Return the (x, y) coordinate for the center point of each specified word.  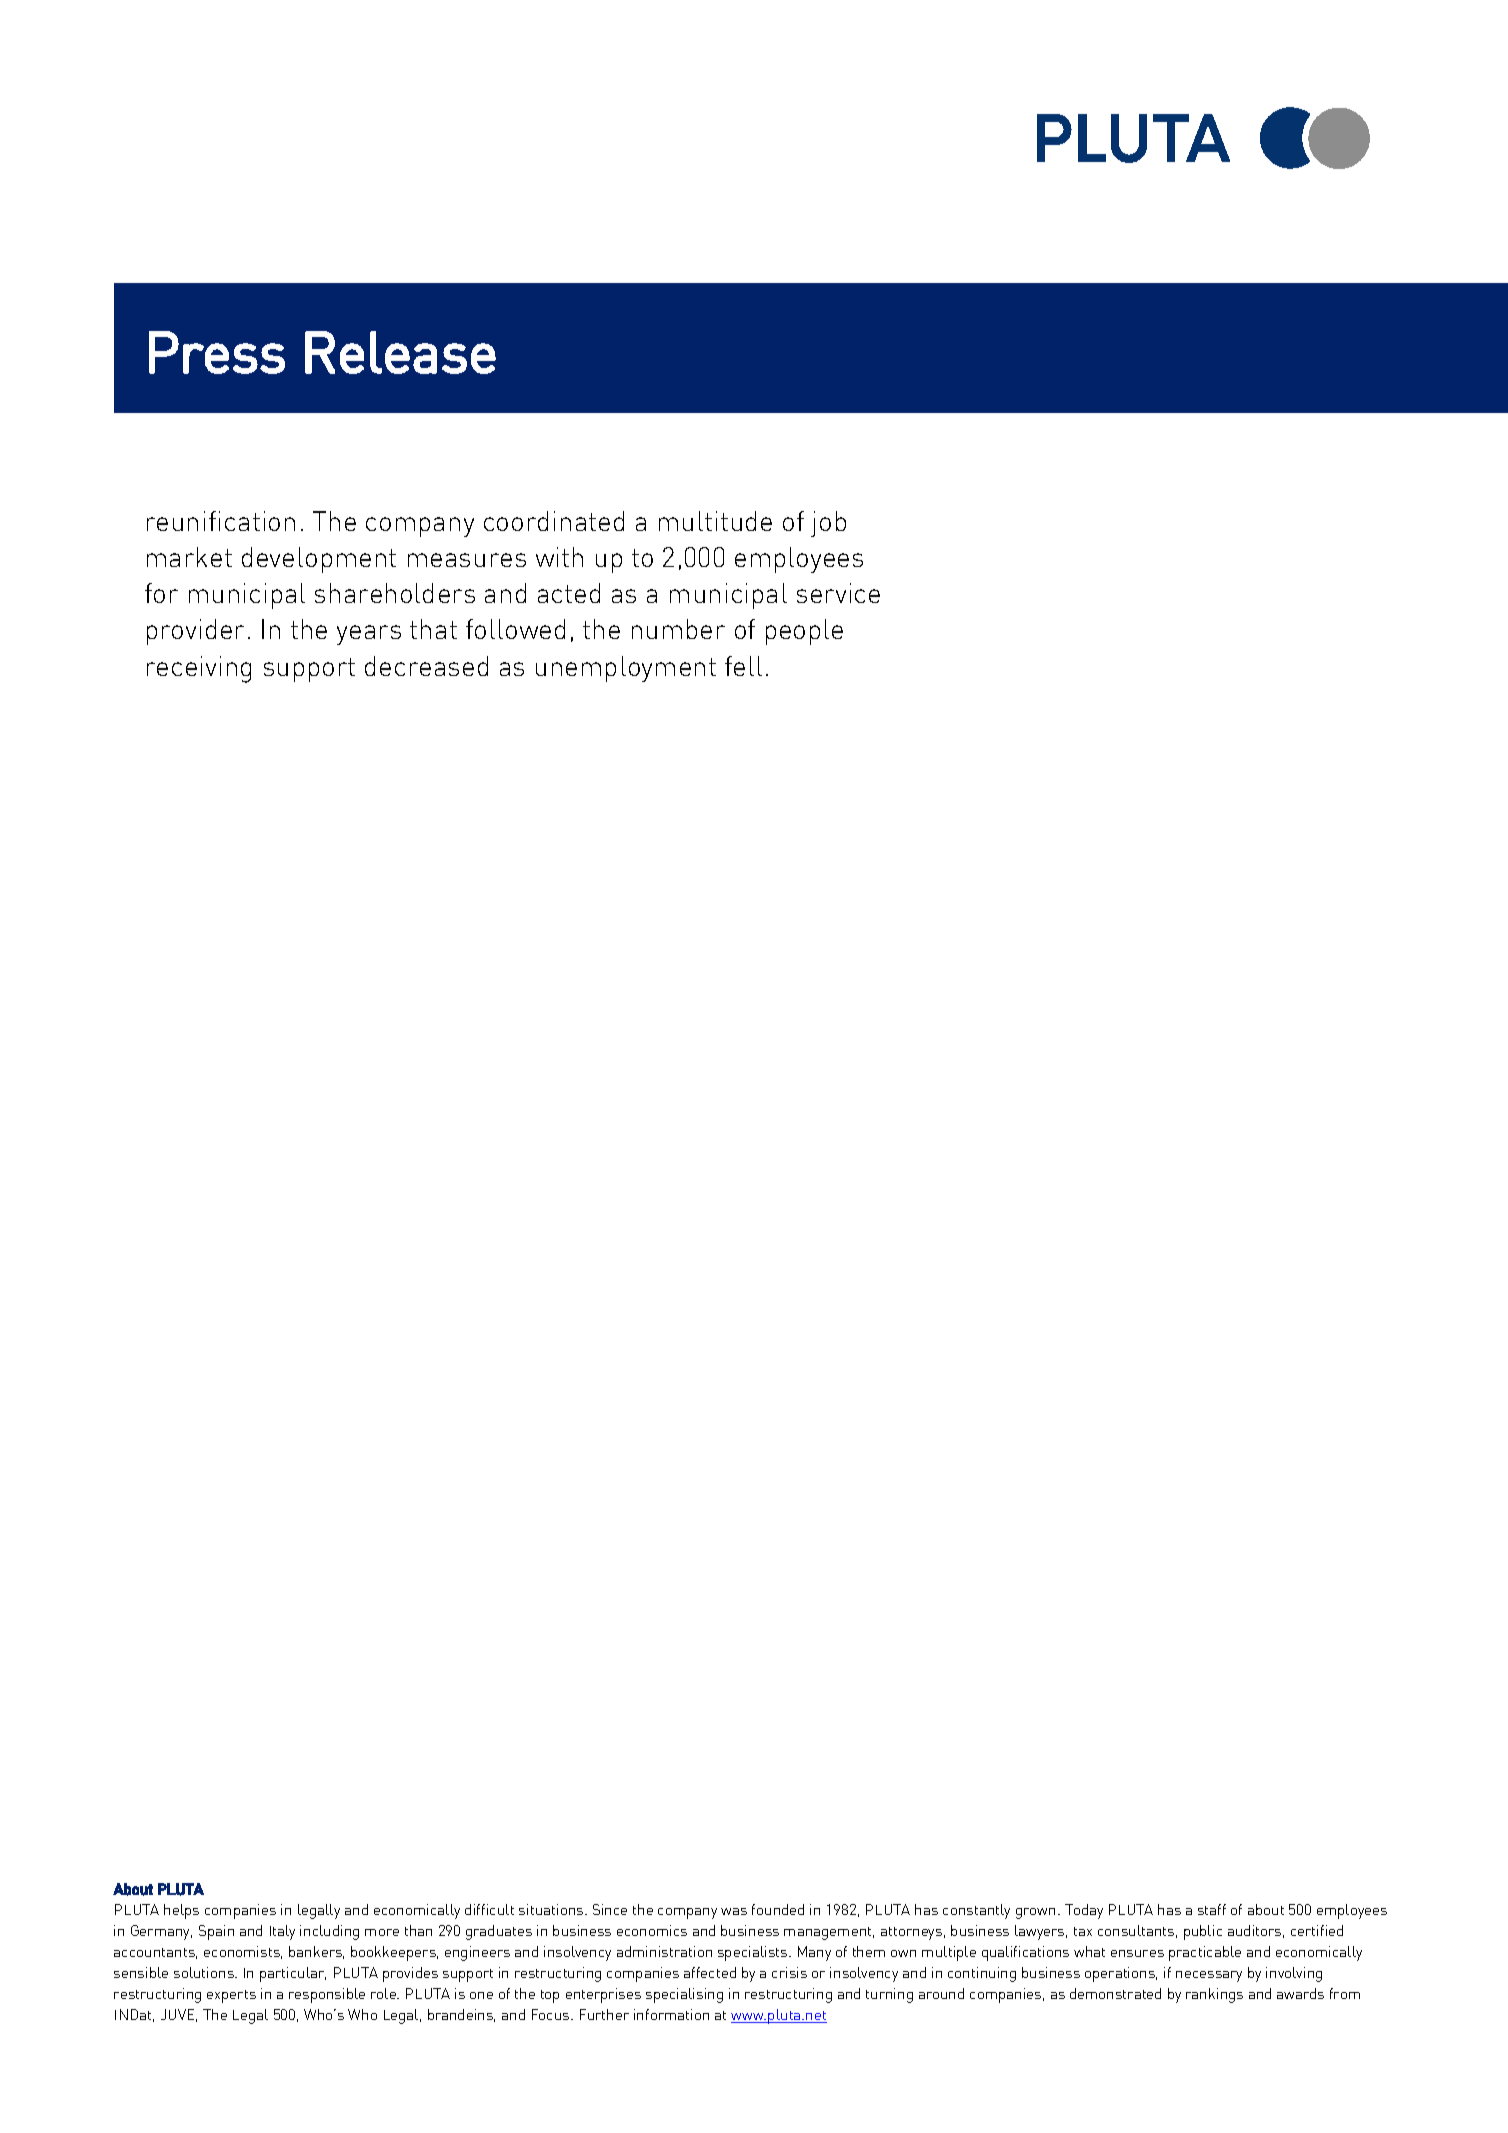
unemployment (626, 669)
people (804, 632)
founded (778, 1909)
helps (181, 1911)
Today (1084, 1911)
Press (217, 352)
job (828, 524)
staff (1212, 1909)
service (838, 593)
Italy (282, 1932)
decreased (426, 666)
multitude (715, 521)
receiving (199, 669)
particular (293, 1974)
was (734, 1911)
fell (743, 666)
